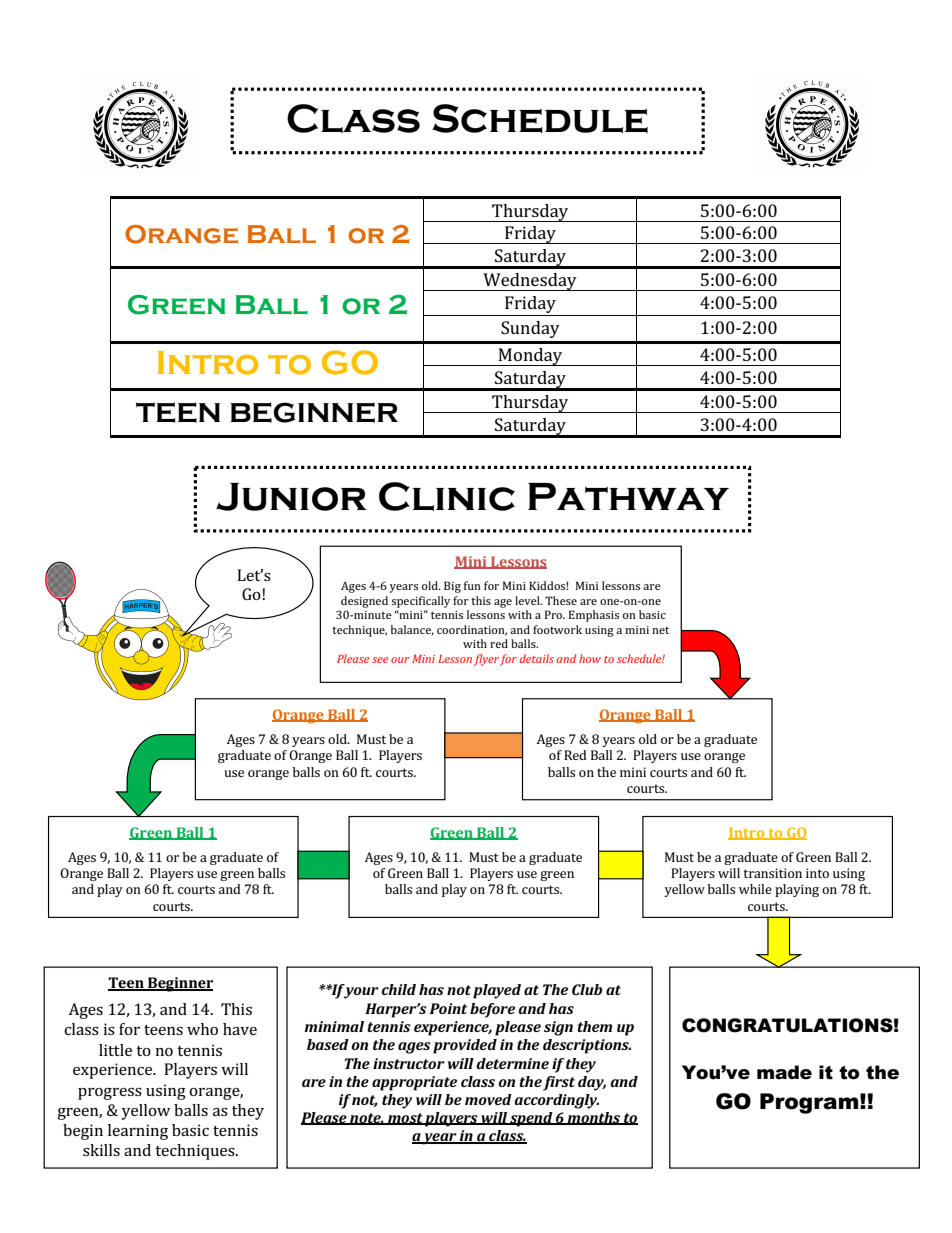  I want to click on Wednesday, so click(530, 282).
